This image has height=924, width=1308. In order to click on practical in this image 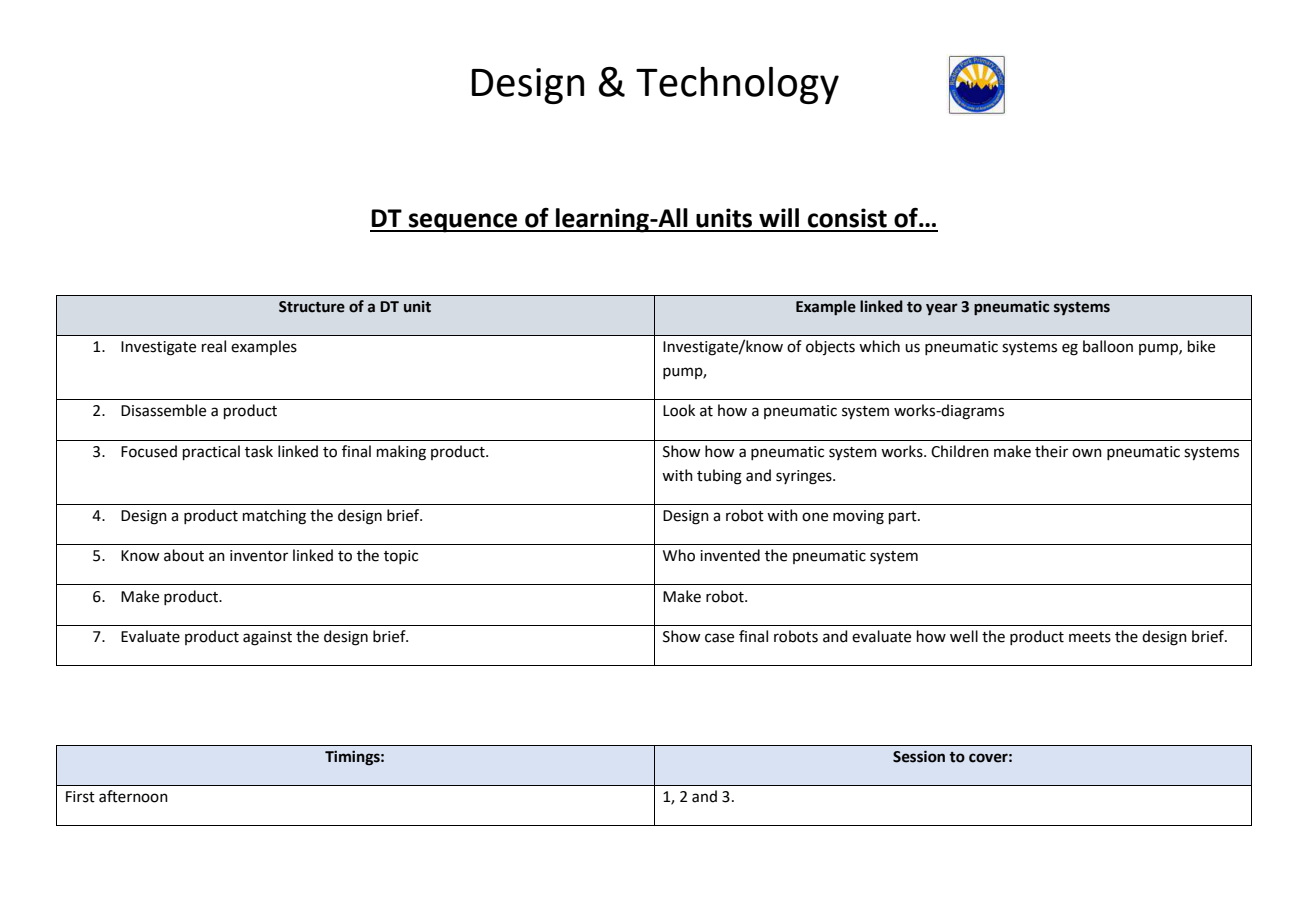, I will do `click(211, 452)`.
